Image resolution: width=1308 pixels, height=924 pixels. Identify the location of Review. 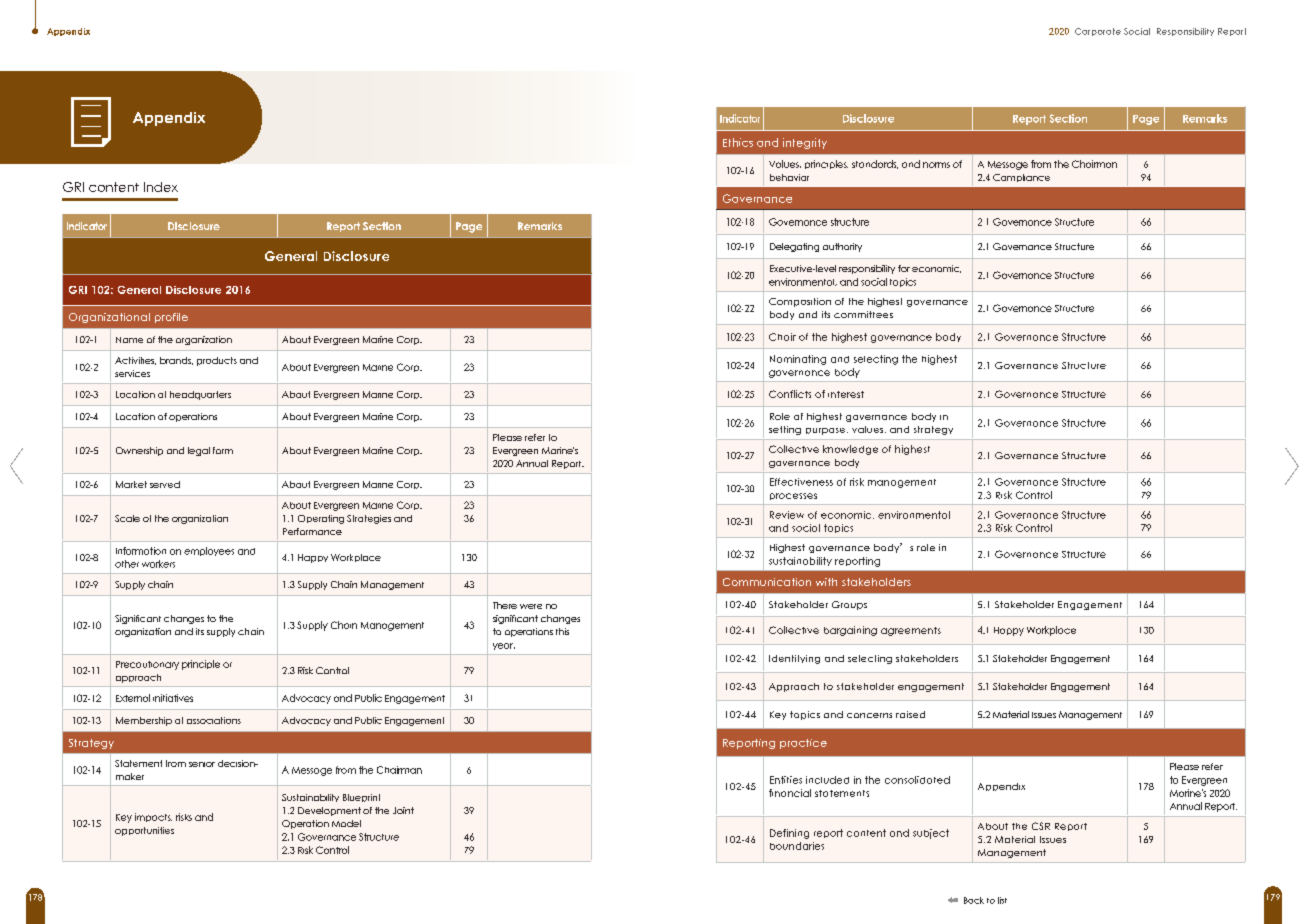
(787, 515).
